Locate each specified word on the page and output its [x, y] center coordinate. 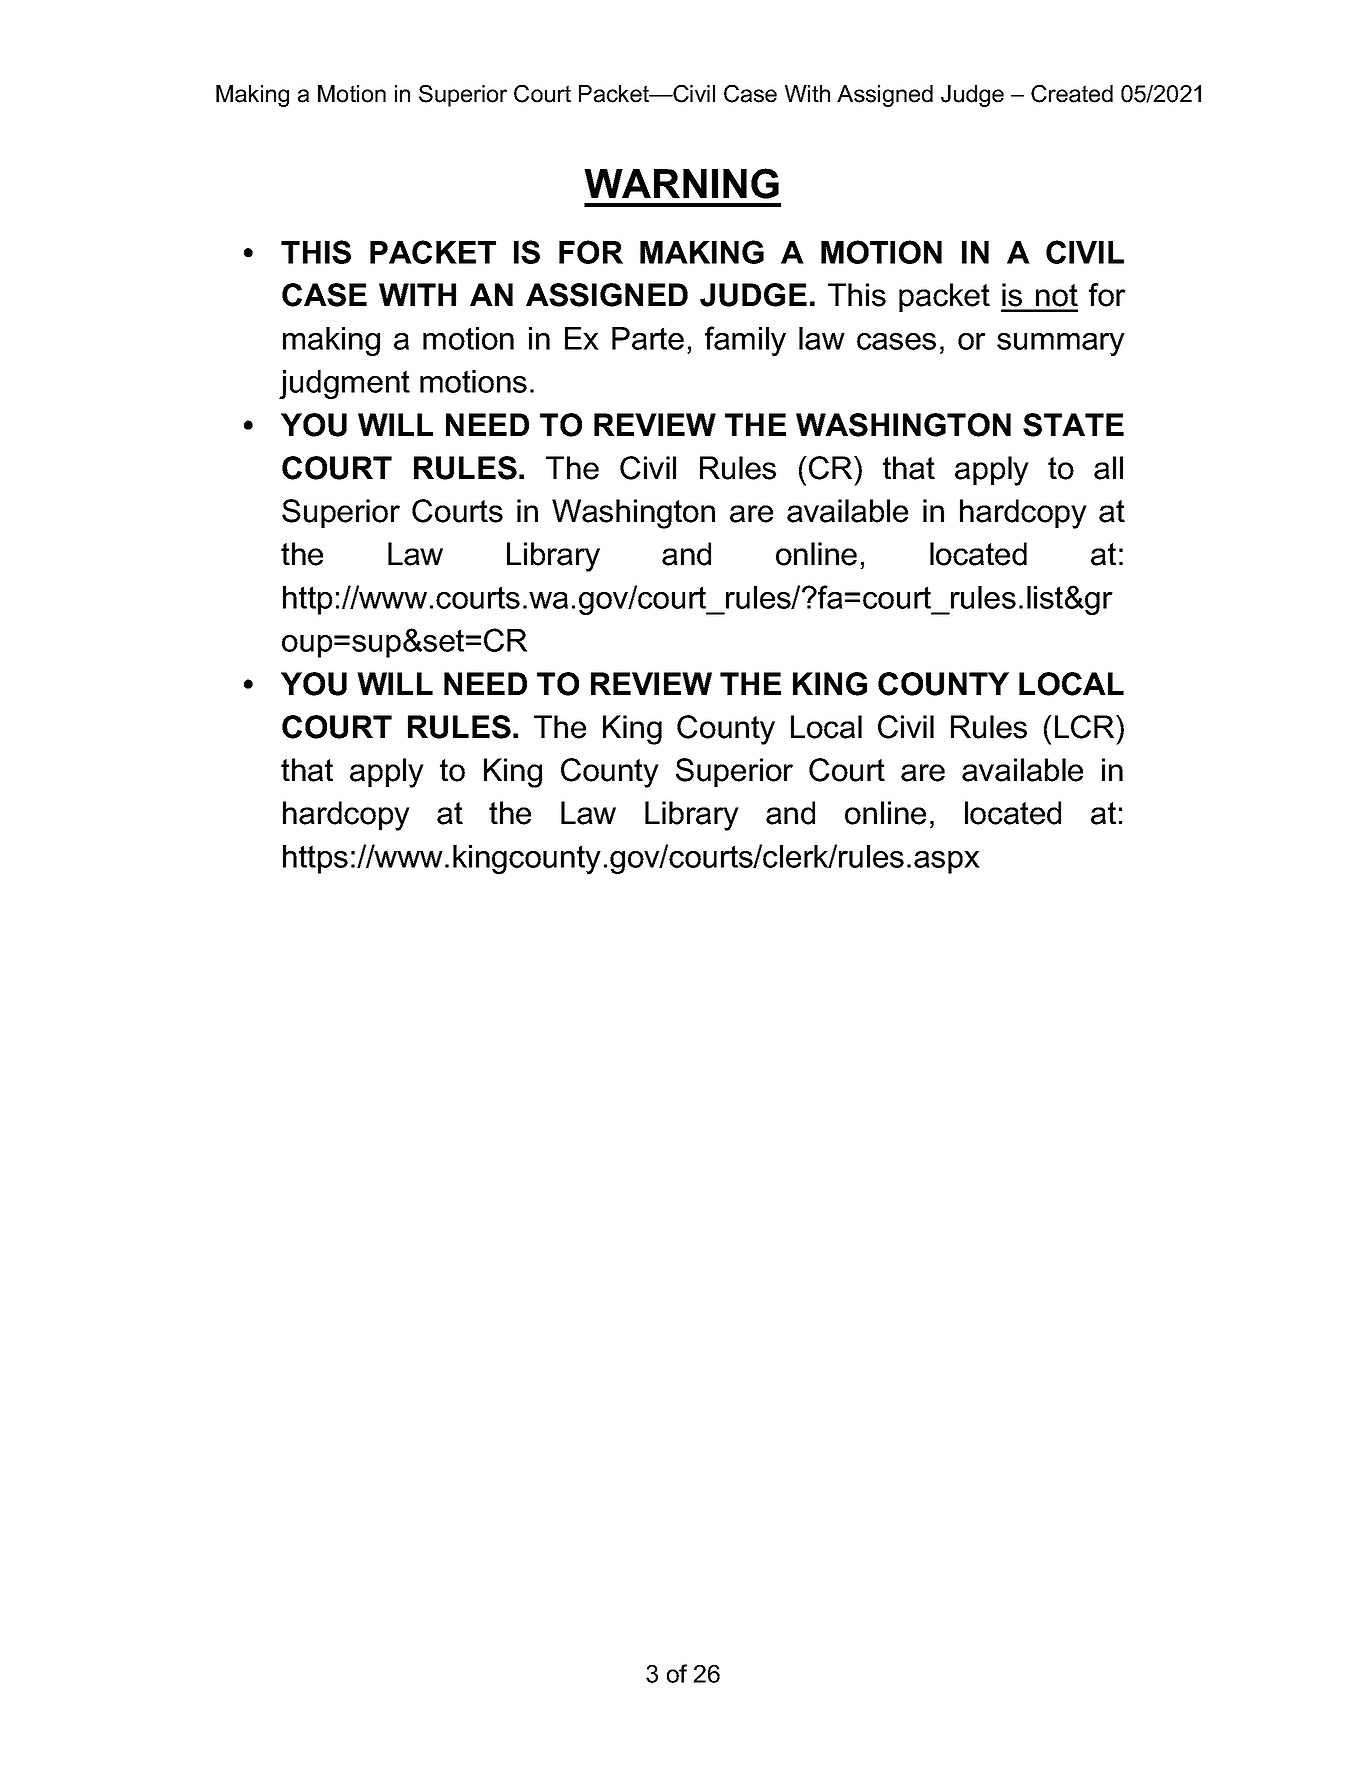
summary [1061, 344]
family [745, 341]
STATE [1073, 425]
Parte [648, 338]
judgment [344, 384]
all [1108, 468]
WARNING [681, 183]
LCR [1086, 727]
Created [1072, 94]
